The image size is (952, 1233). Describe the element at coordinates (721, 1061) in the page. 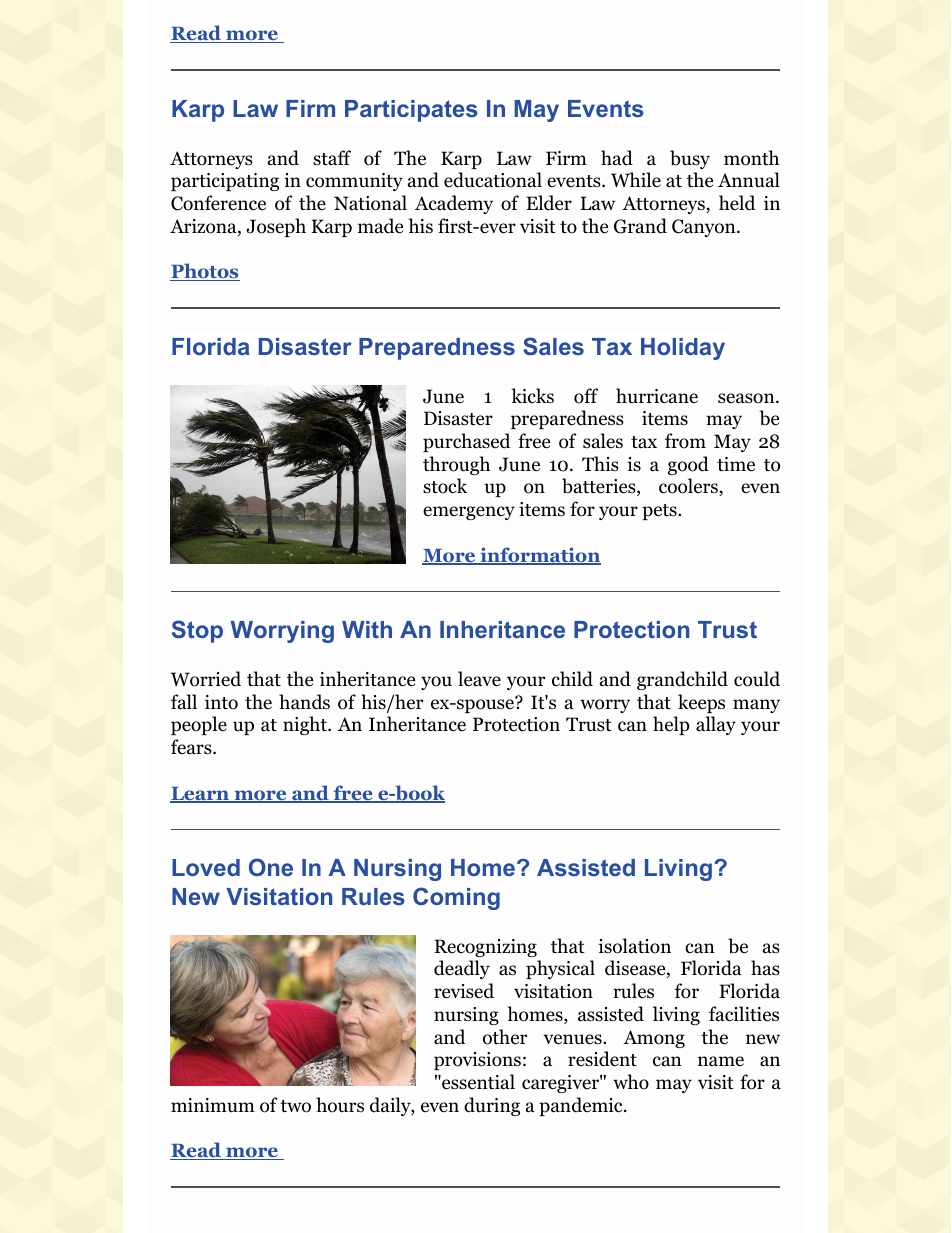

I see `name` at that location.
